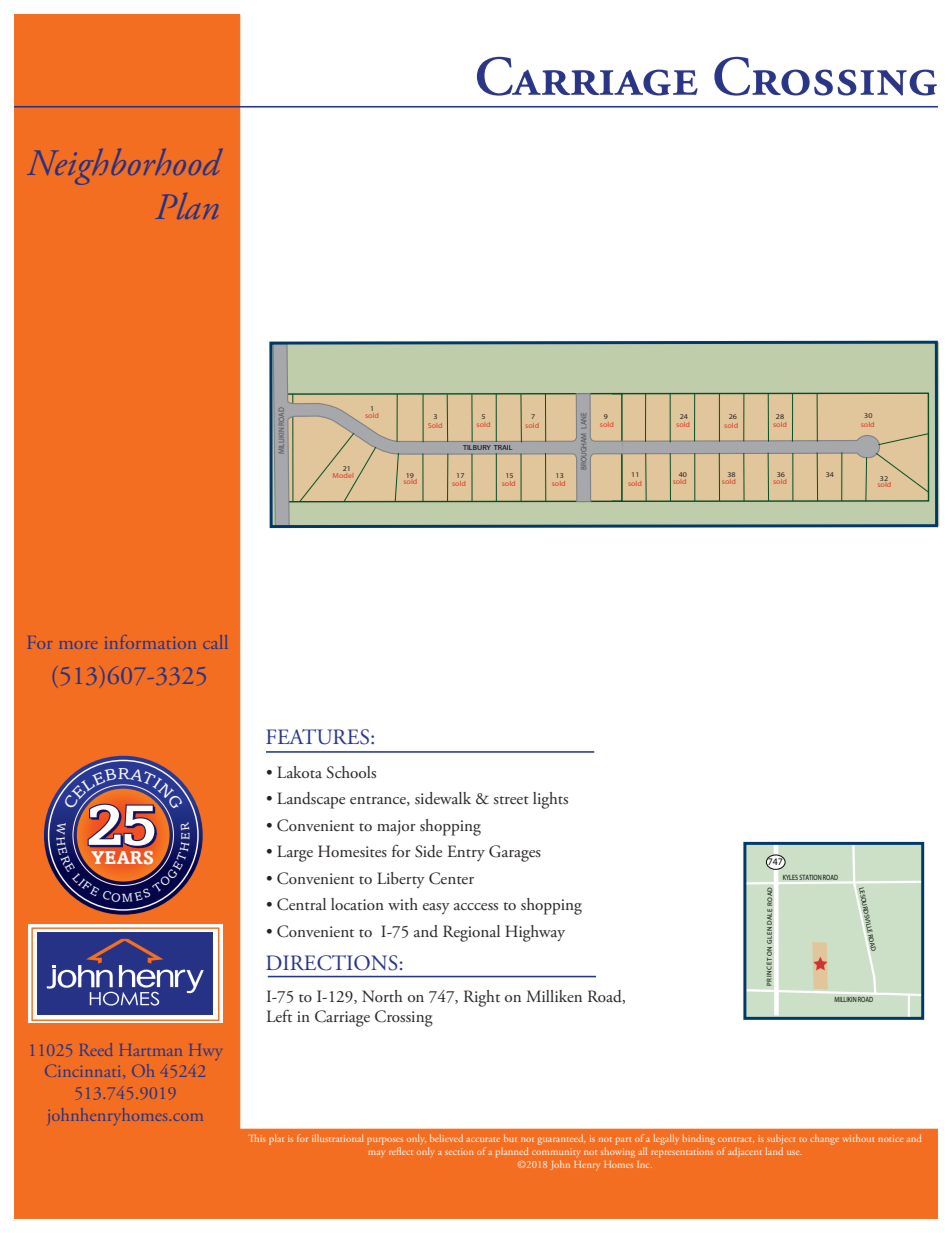  Describe the element at coordinates (550, 800) in the screenshot. I see `lights` at that location.
